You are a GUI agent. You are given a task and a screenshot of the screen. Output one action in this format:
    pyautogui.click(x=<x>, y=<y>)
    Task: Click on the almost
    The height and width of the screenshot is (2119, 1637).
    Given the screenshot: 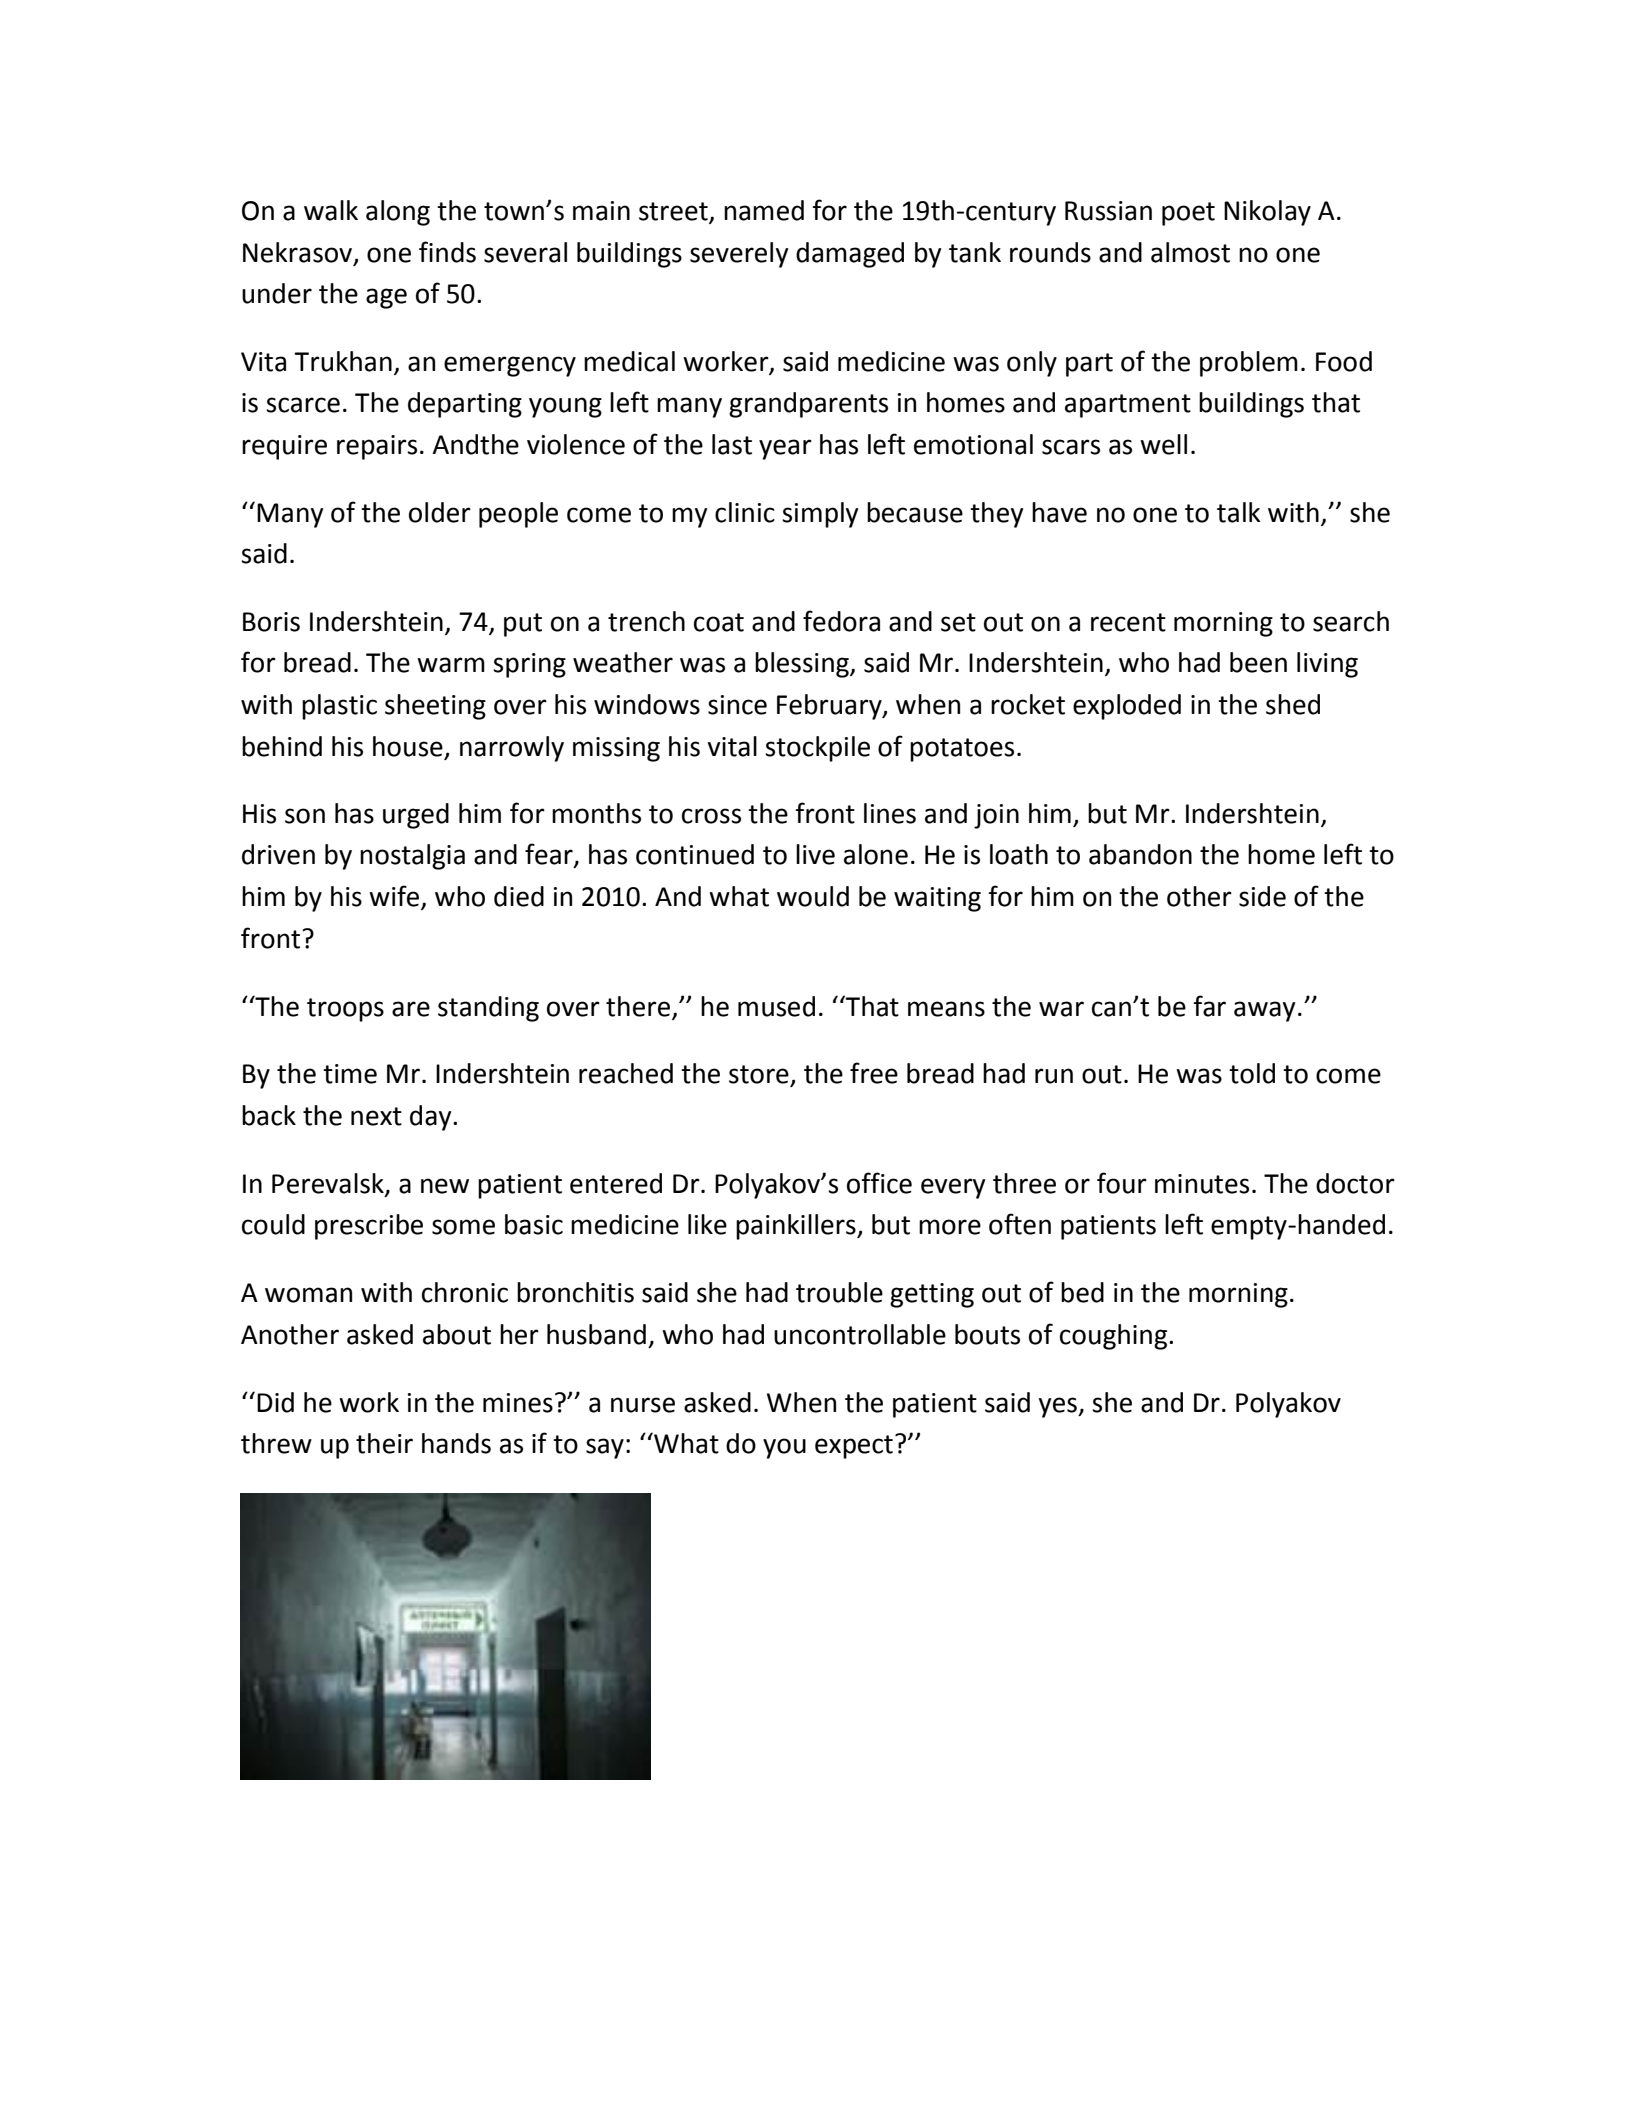 What is the action you would take?
    pyautogui.click(x=1190, y=252)
